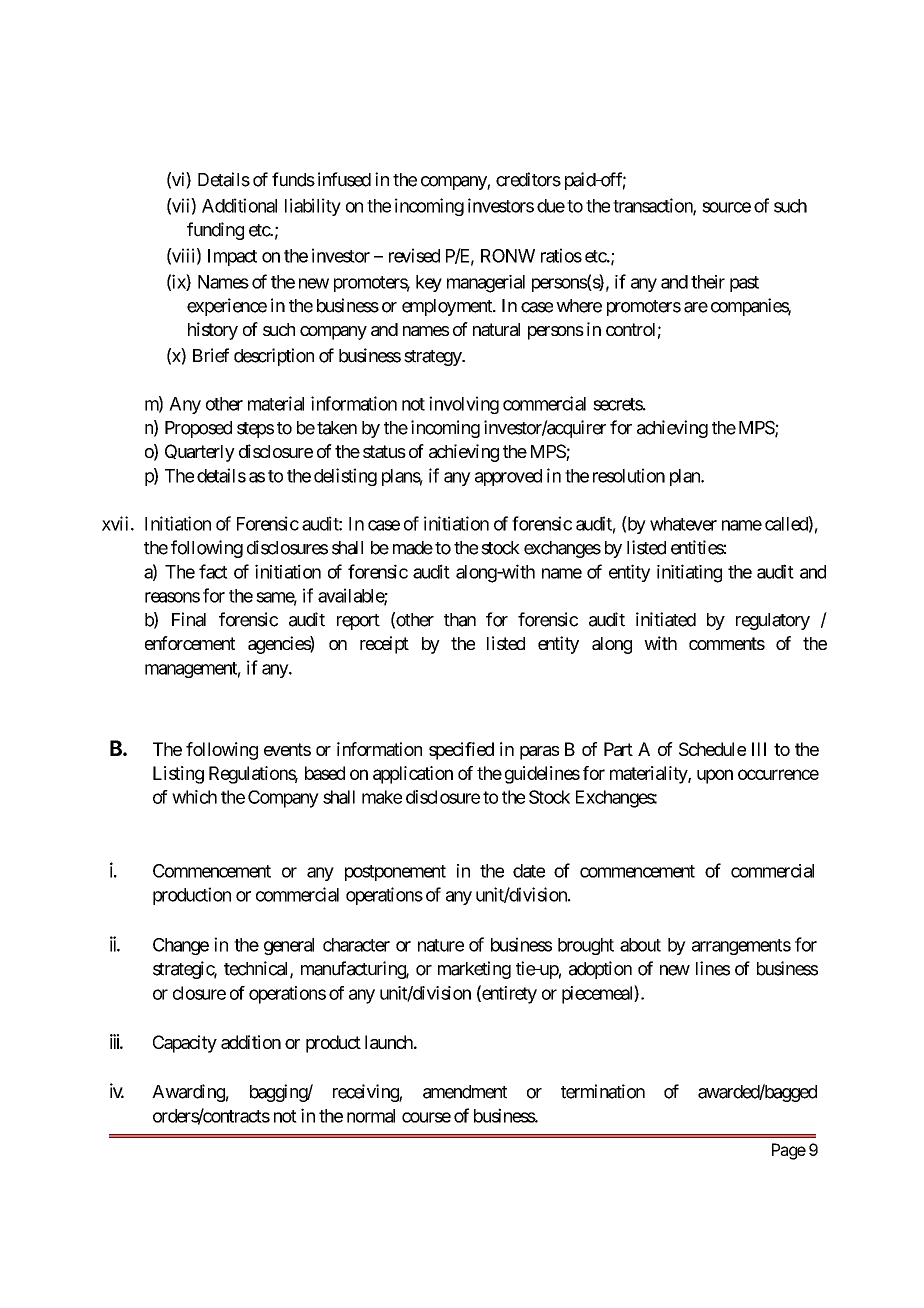 This page has height=1308, width=924. Describe the element at coordinates (414, 255) in the page. I see `revised` at that location.
